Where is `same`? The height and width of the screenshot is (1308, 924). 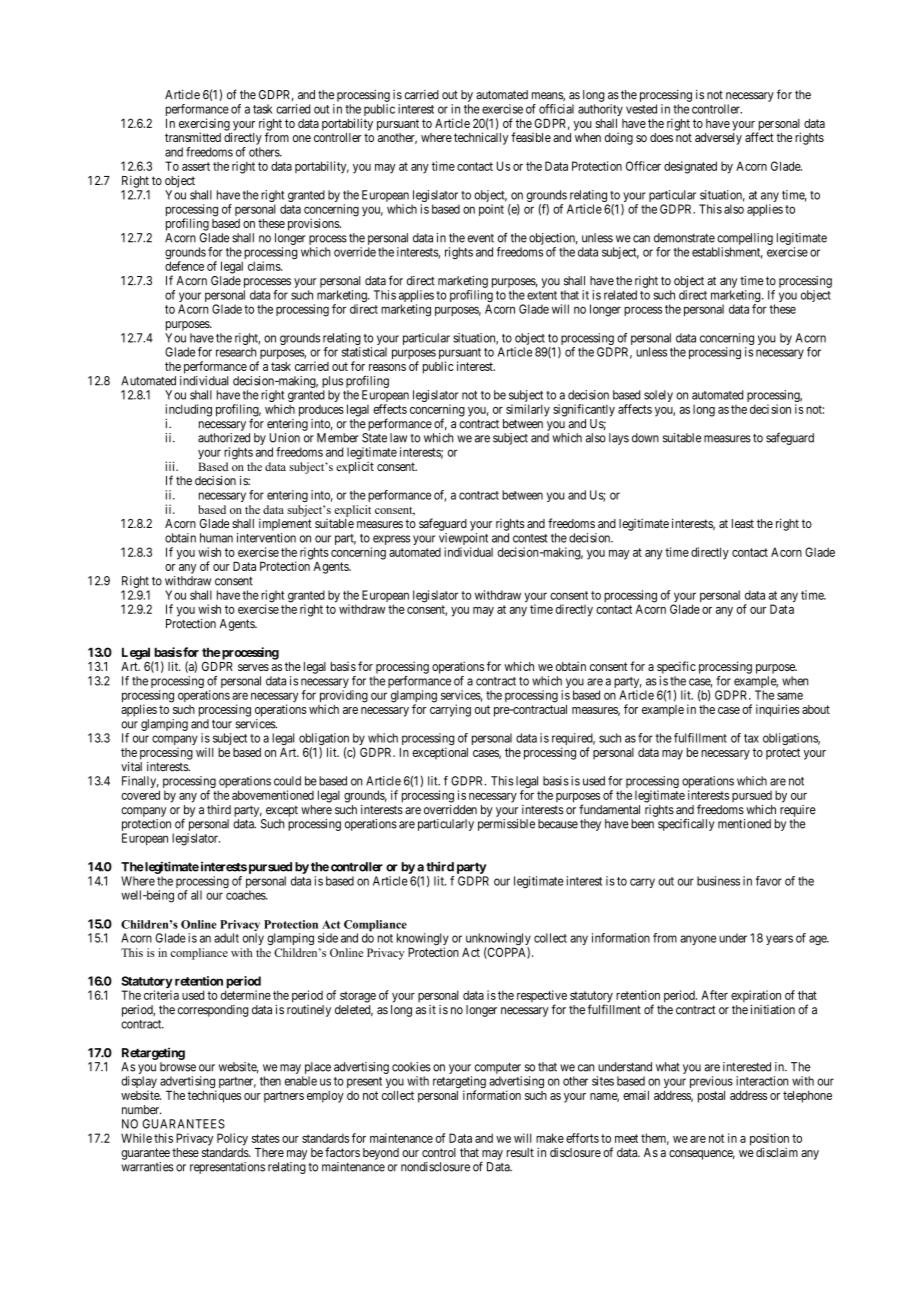
same is located at coordinates (790, 696).
